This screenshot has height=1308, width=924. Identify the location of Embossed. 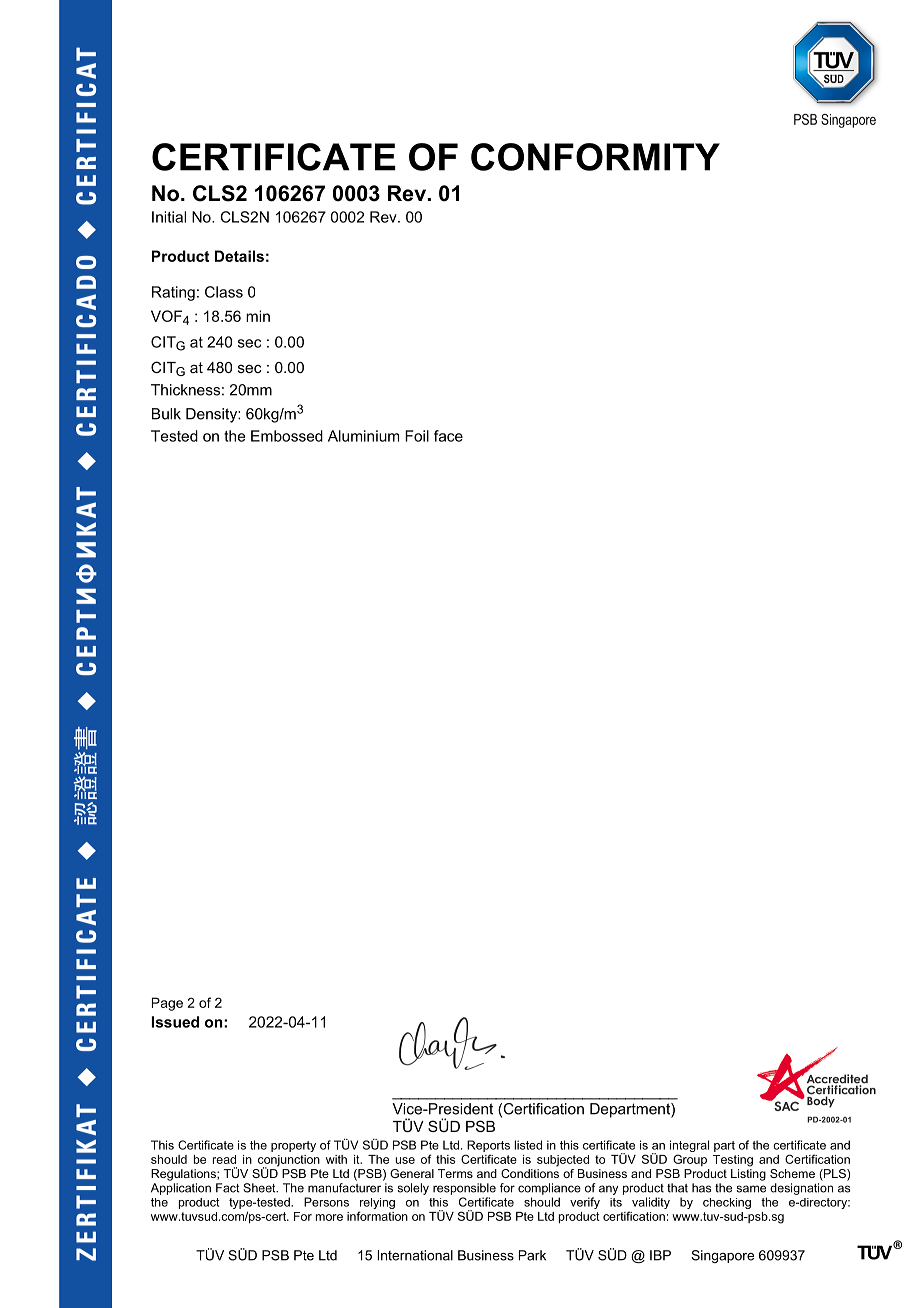
(287, 436).
